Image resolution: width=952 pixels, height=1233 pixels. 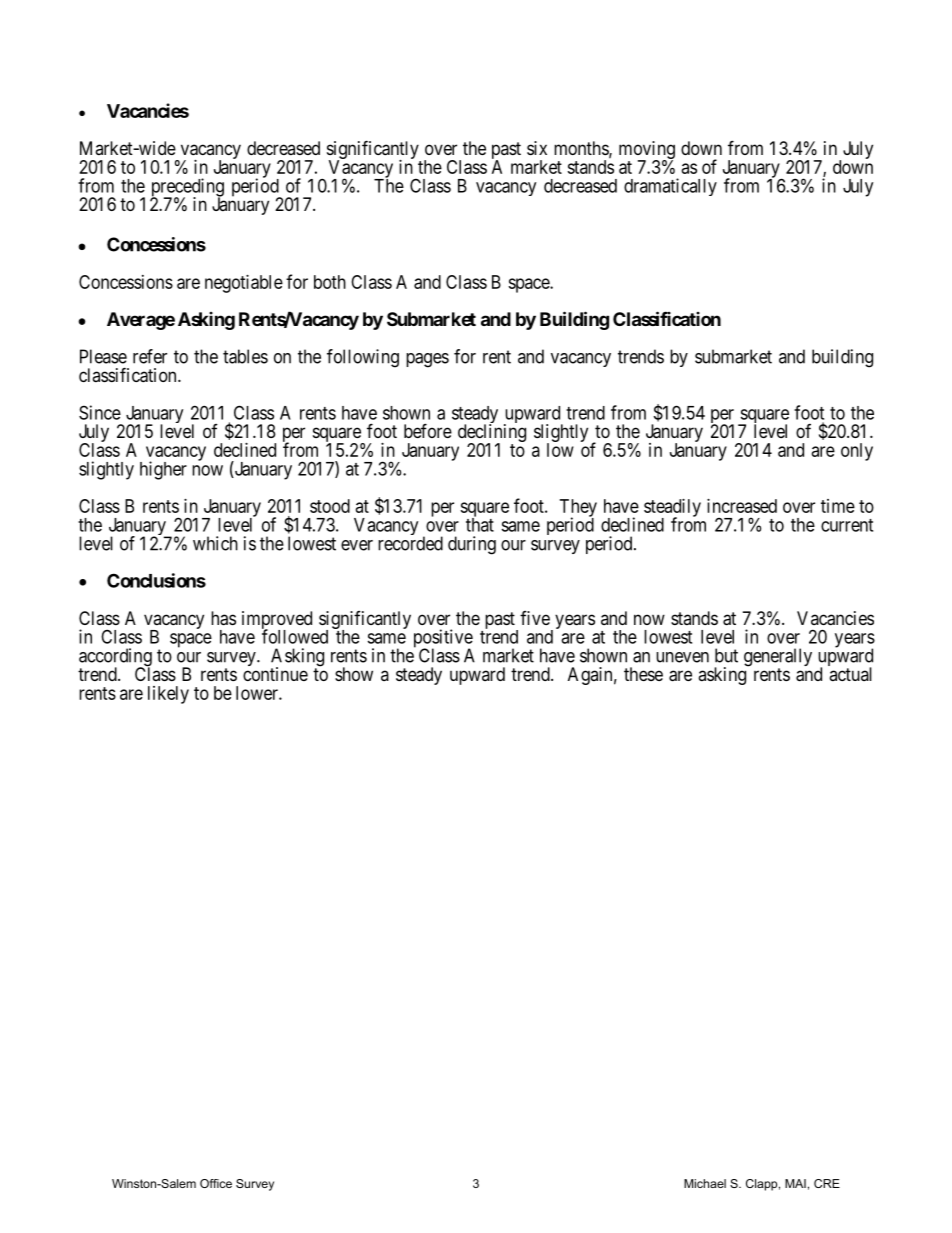 I want to click on dramatically, so click(x=670, y=187).
